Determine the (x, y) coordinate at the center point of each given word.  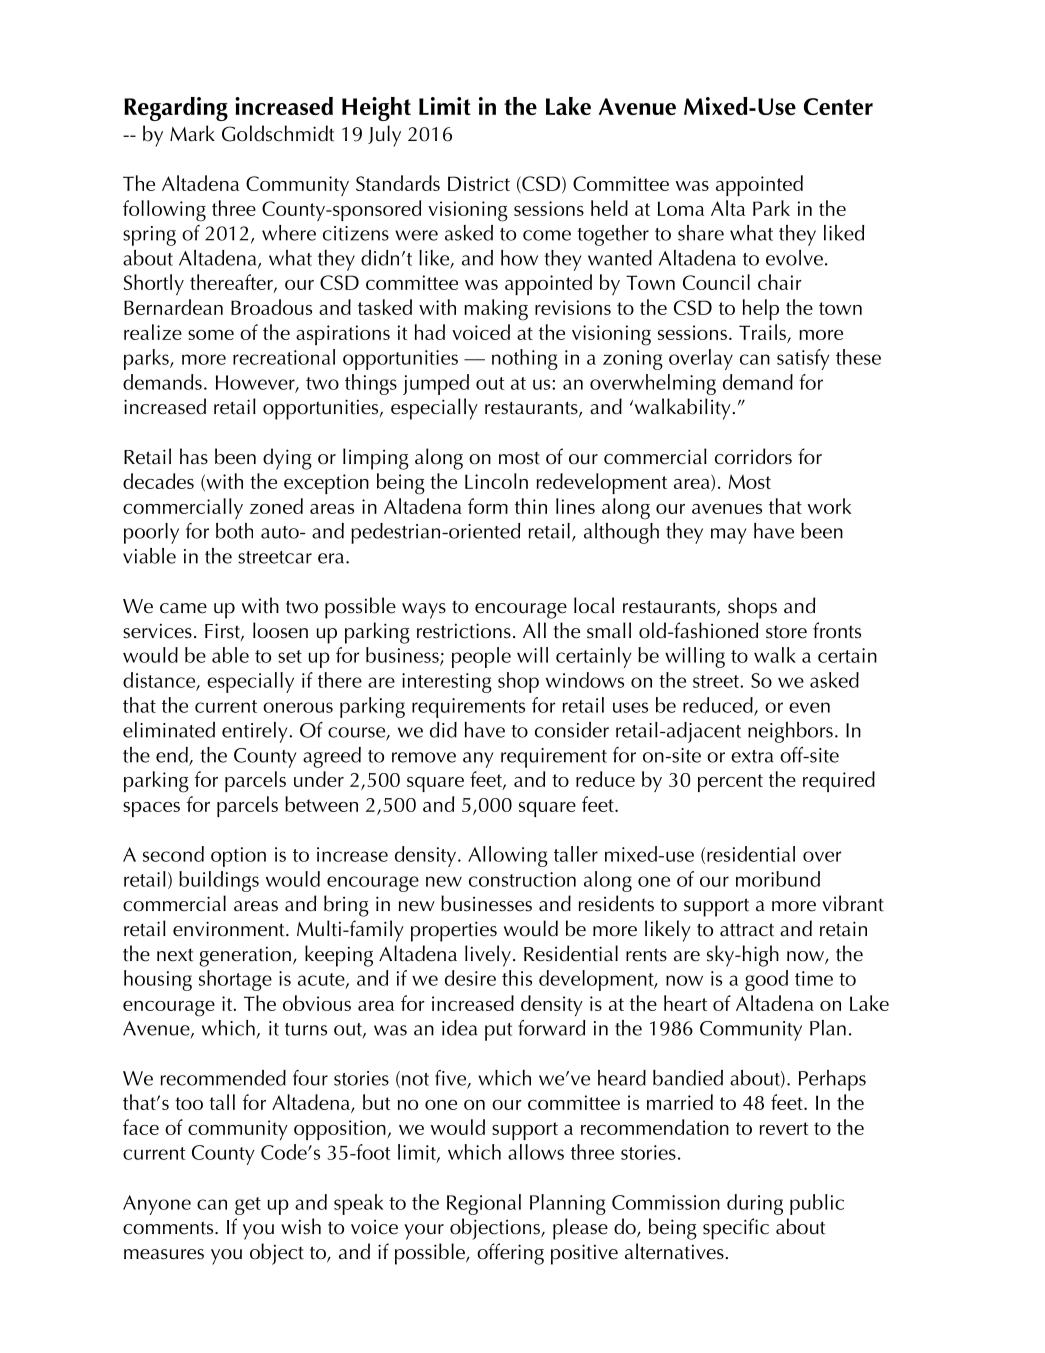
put (498, 1032)
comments (169, 1228)
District (479, 183)
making (496, 310)
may (728, 536)
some (211, 335)
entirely (256, 732)
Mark (192, 133)
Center (838, 106)
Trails (763, 333)
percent (730, 783)
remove (424, 757)
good (766, 980)
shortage (235, 980)
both (234, 531)
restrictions (464, 631)
